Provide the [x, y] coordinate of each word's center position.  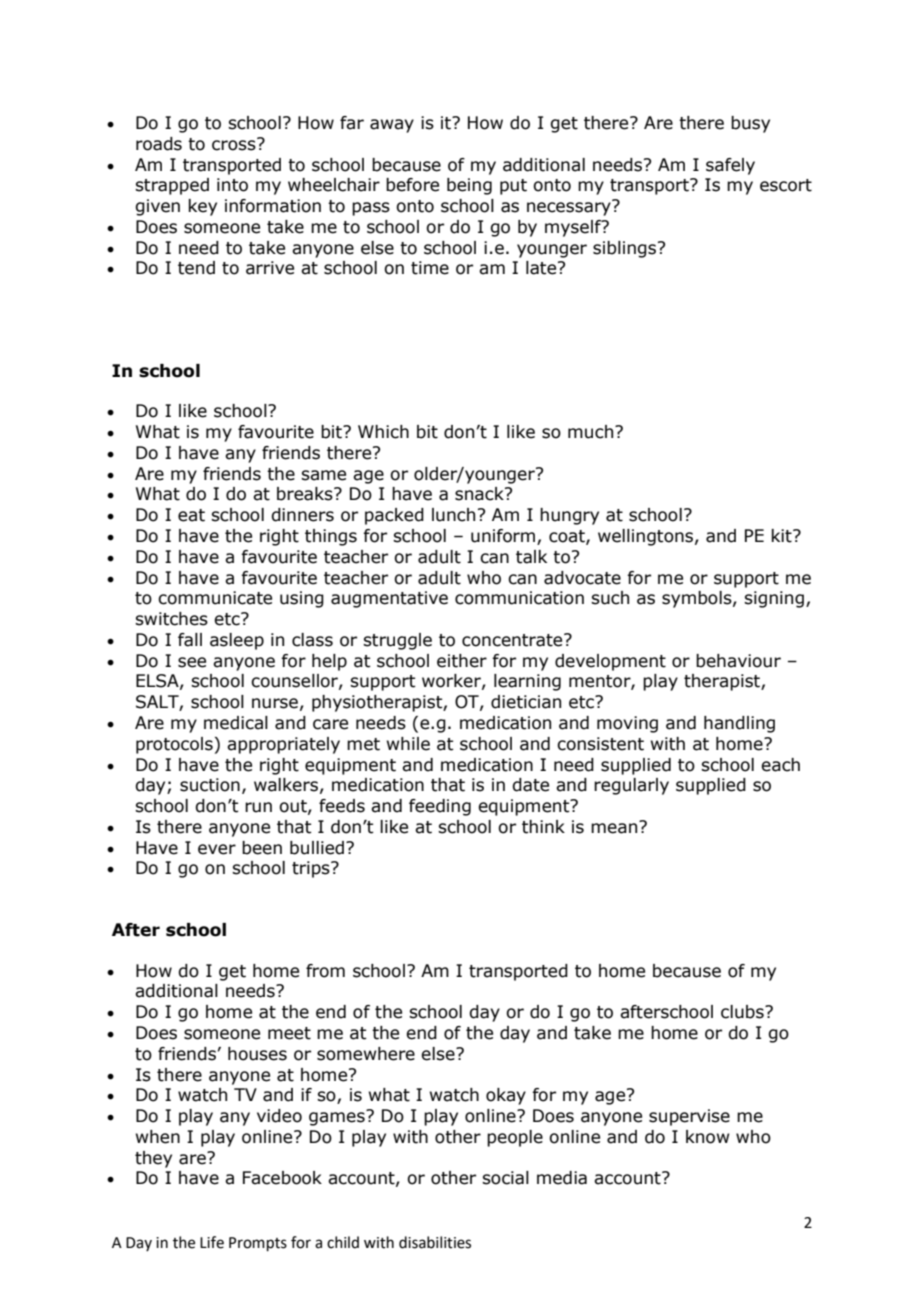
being [469, 186]
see [192, 662]
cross [235, 144]
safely [730, 166]
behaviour [738, 661]
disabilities [435, 1242]
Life [212, 1242]
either [462, 661]
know [708, 1137]
